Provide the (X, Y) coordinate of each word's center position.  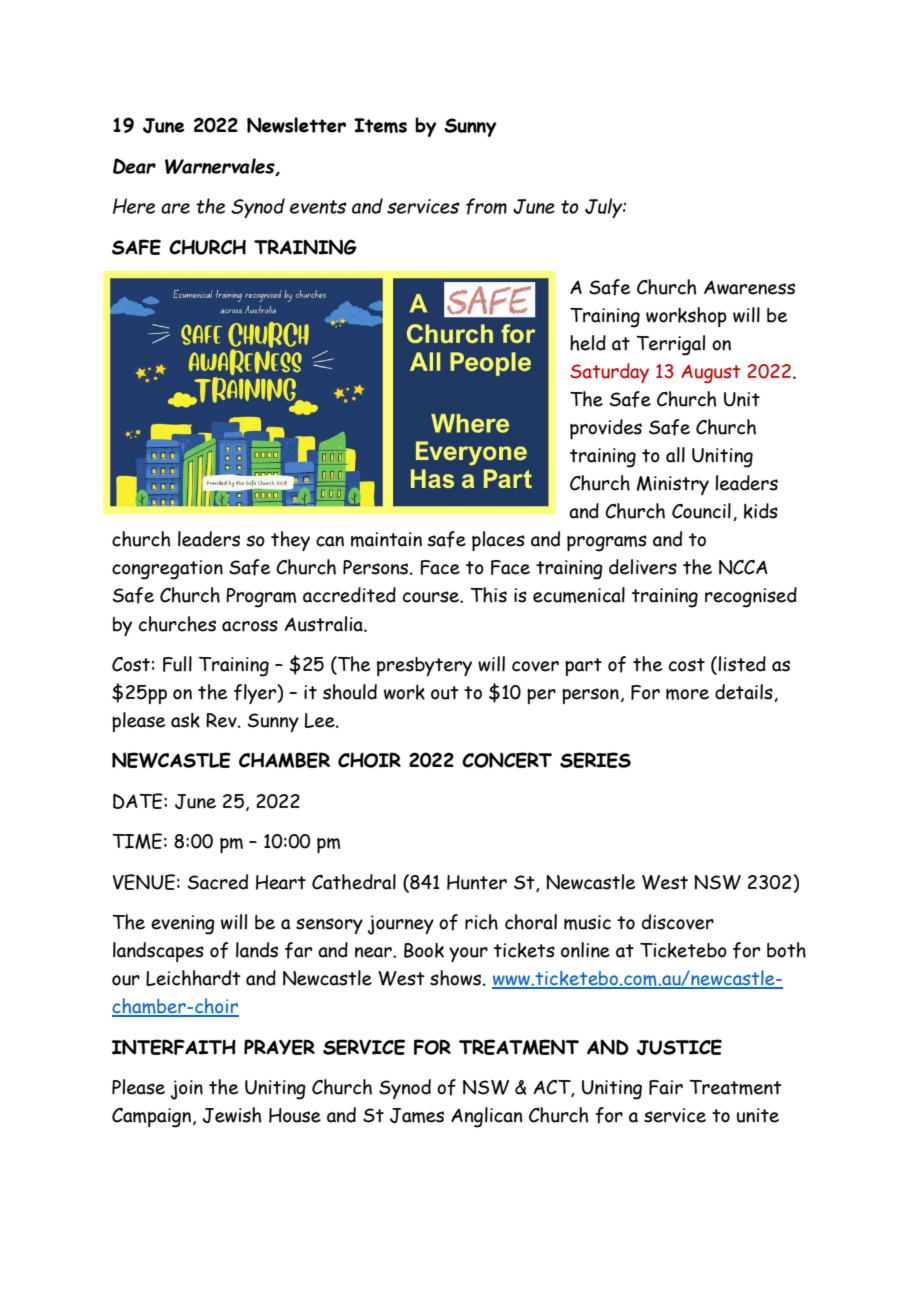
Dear (134, 166)
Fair (666, 1087)
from (486, 206)
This (488, 595)
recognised (751, 597)
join (187, 1090)
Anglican (487, 1117)
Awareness (749, 287)
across (250, 626)
